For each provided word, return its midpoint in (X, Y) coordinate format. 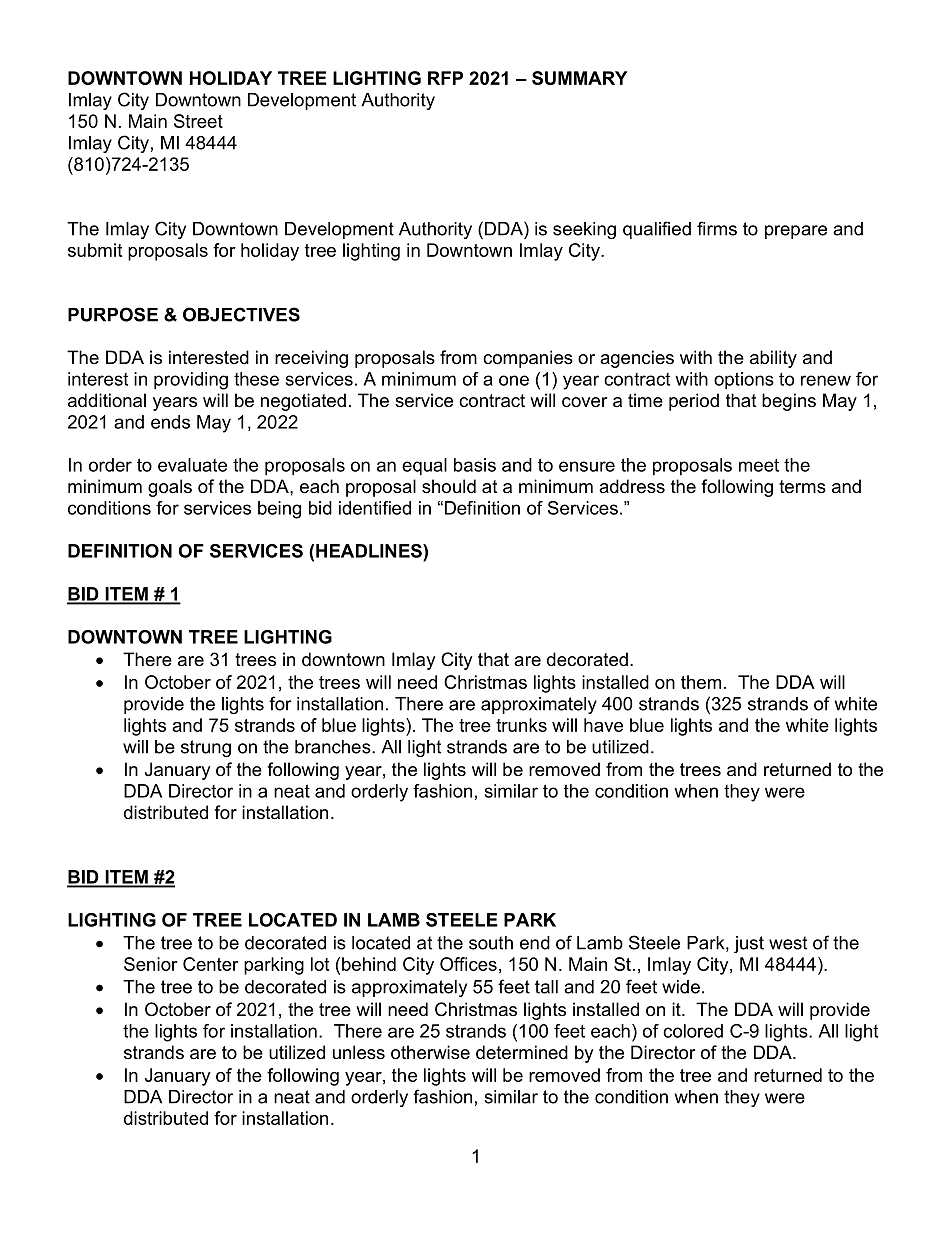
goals (170, 488)
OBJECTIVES (241, 314)
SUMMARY (579, 78)
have (603, 725)
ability (773, 359)
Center (211, 964)
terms (802, 487)
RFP (445, 78)
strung (206, 748)
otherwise (430, 1052)
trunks (521, 725)
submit (95, 250)
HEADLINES (370, 551)
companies (528, 359)
